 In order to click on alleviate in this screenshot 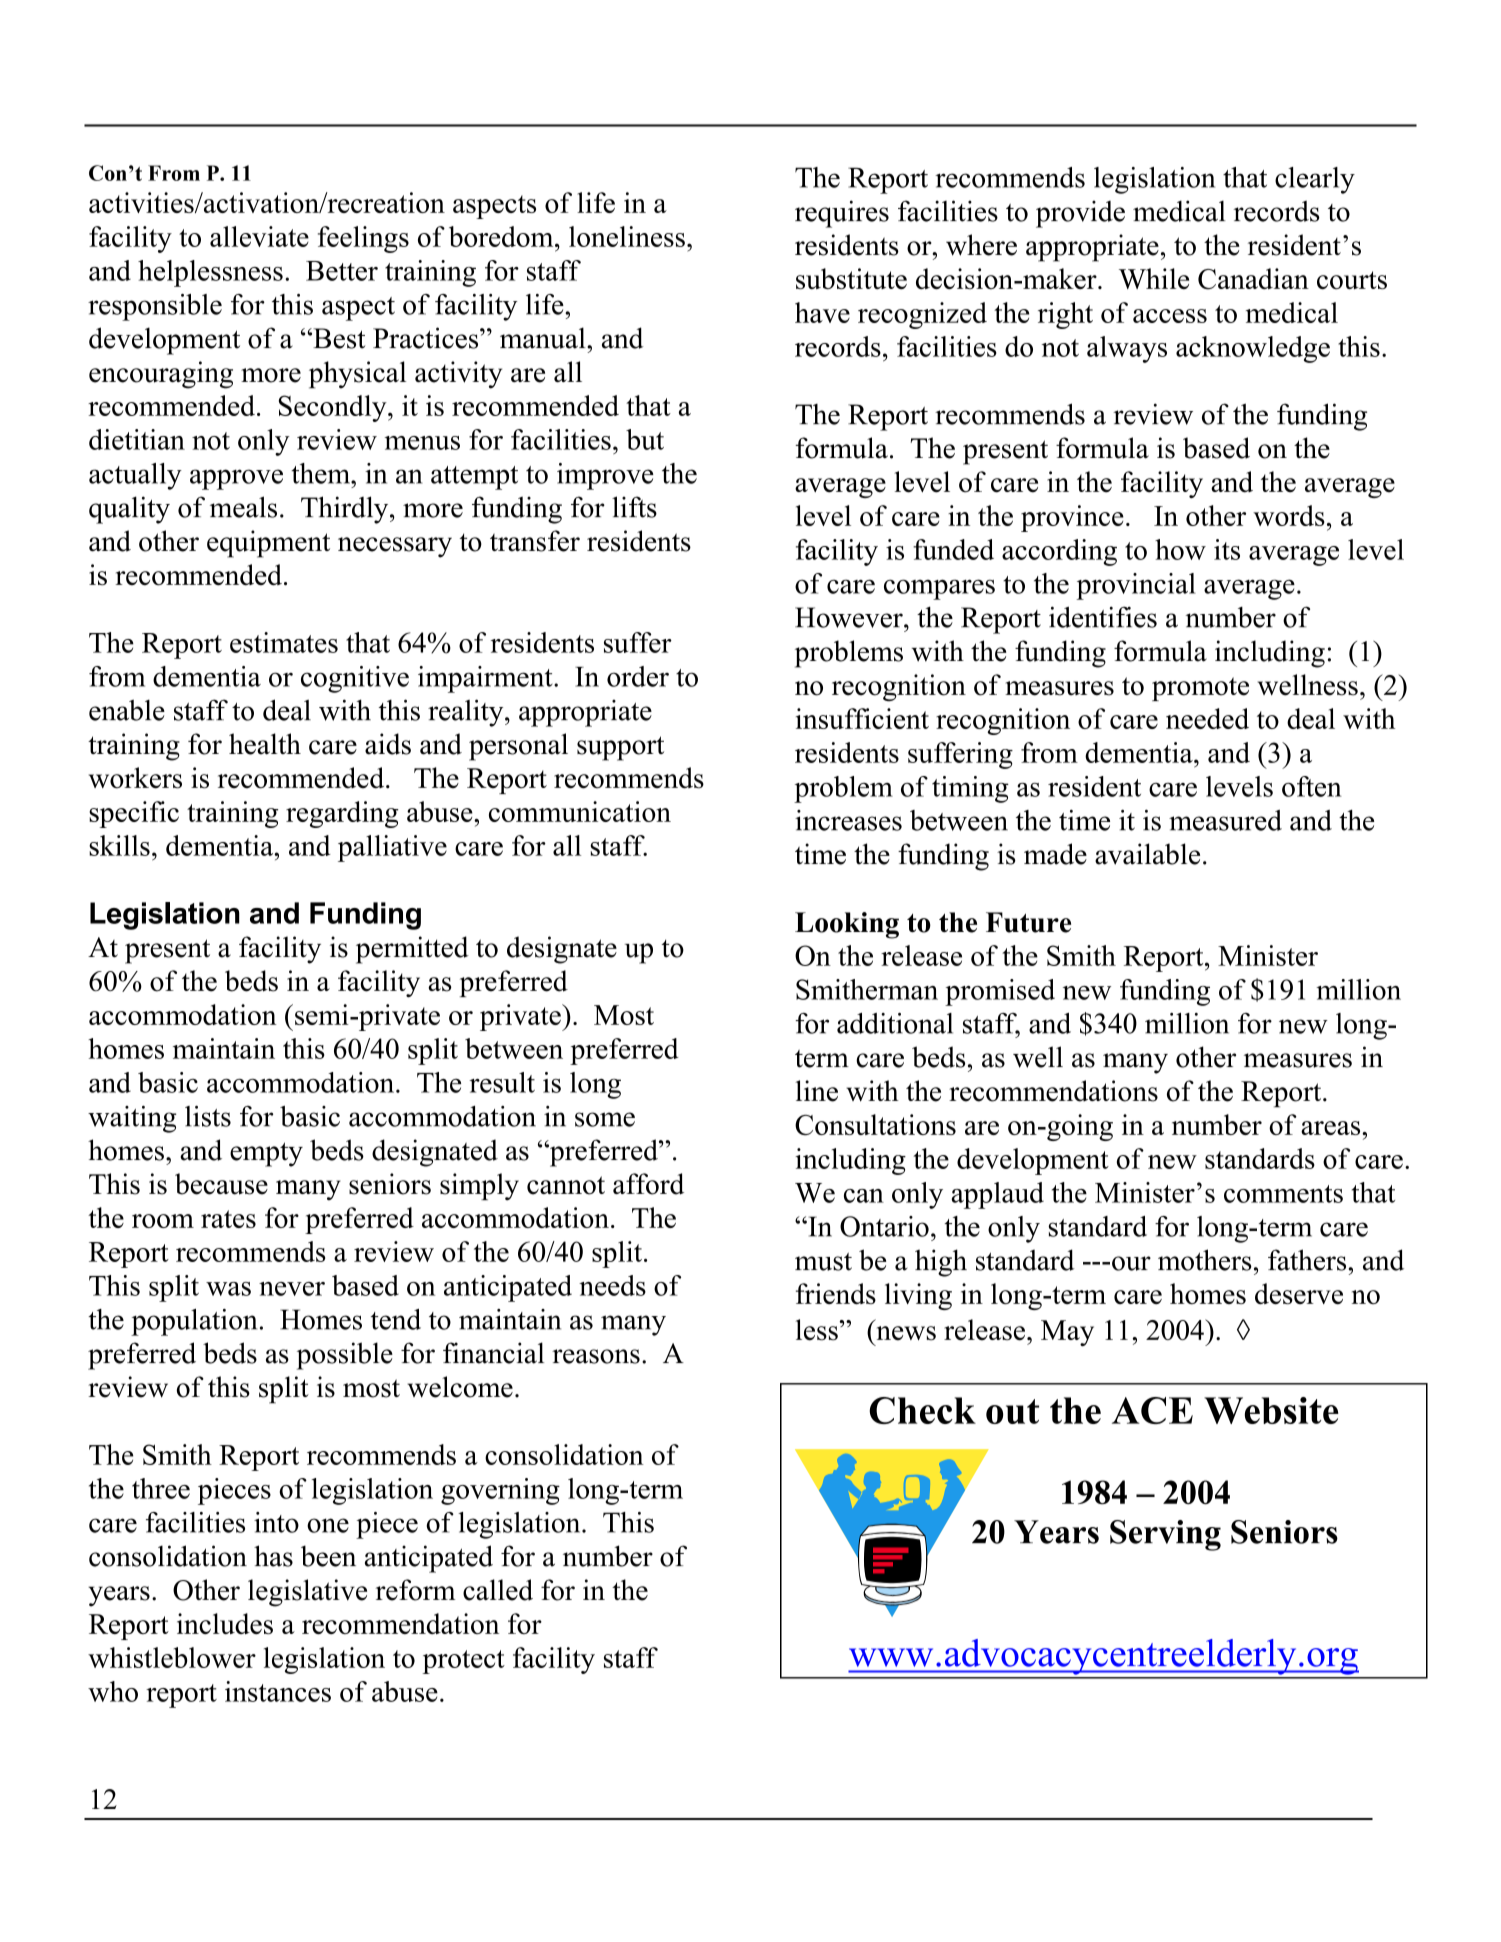, I will do `click(259, 236)`.
